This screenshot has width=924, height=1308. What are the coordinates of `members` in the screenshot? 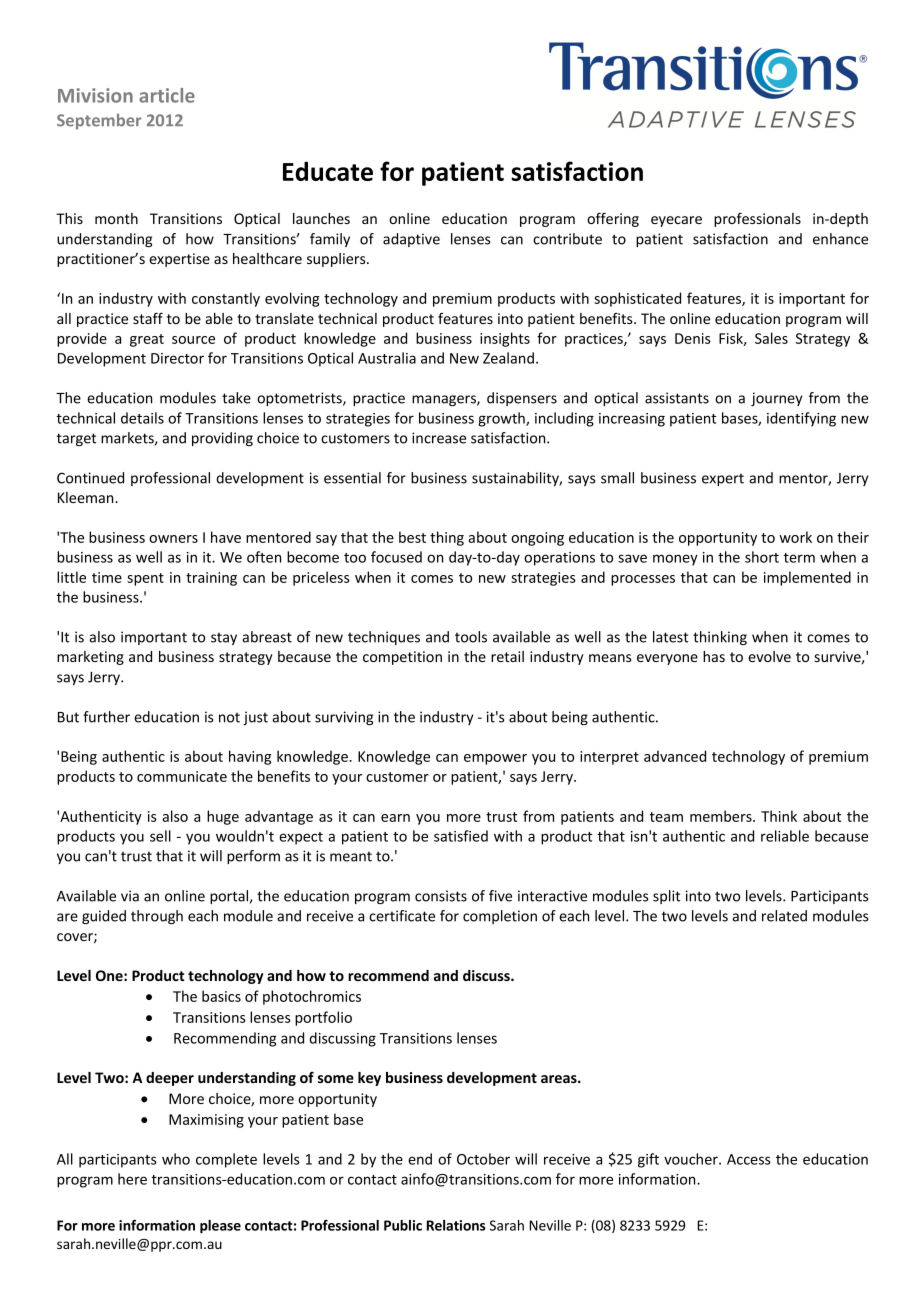 It's located at (722, 816).
